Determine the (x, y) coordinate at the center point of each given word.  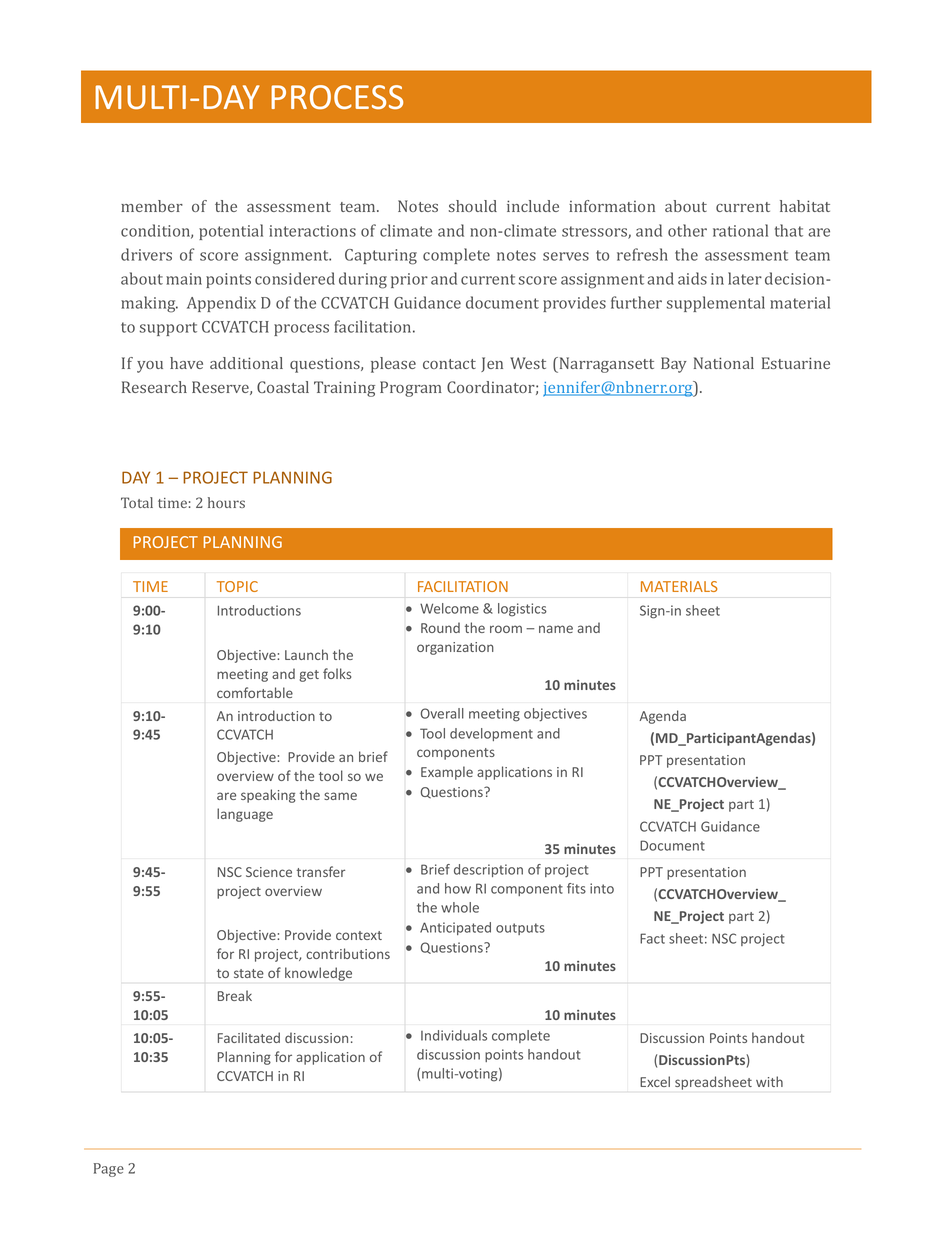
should (473, 206)
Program (411, 389)
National (724, 363)
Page (109, 1170)
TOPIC (237, 586)
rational (740, 230)
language (245, 815)
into (602, 888)
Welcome (449, 608)
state (249, 973)
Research (154, 387)
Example (447, 773)
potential (231, 232)
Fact (652, 938)
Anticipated (455, 928)
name (556, 629)
